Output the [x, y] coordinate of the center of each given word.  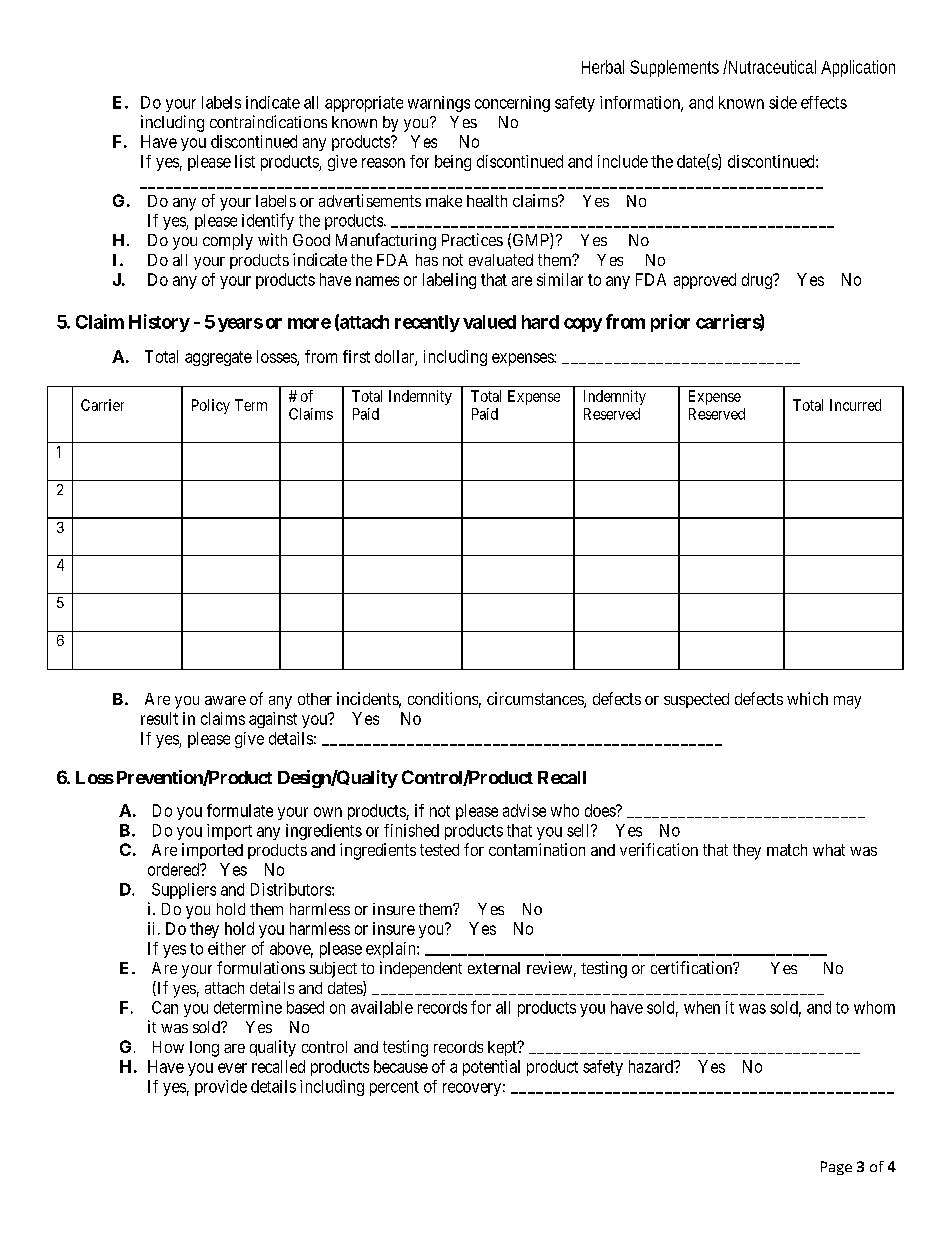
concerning [512, 104]
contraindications [268, 121]
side [783, 102]
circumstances [536, 700]
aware [225, 700]
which [807, 698]
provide [221, 1088]
